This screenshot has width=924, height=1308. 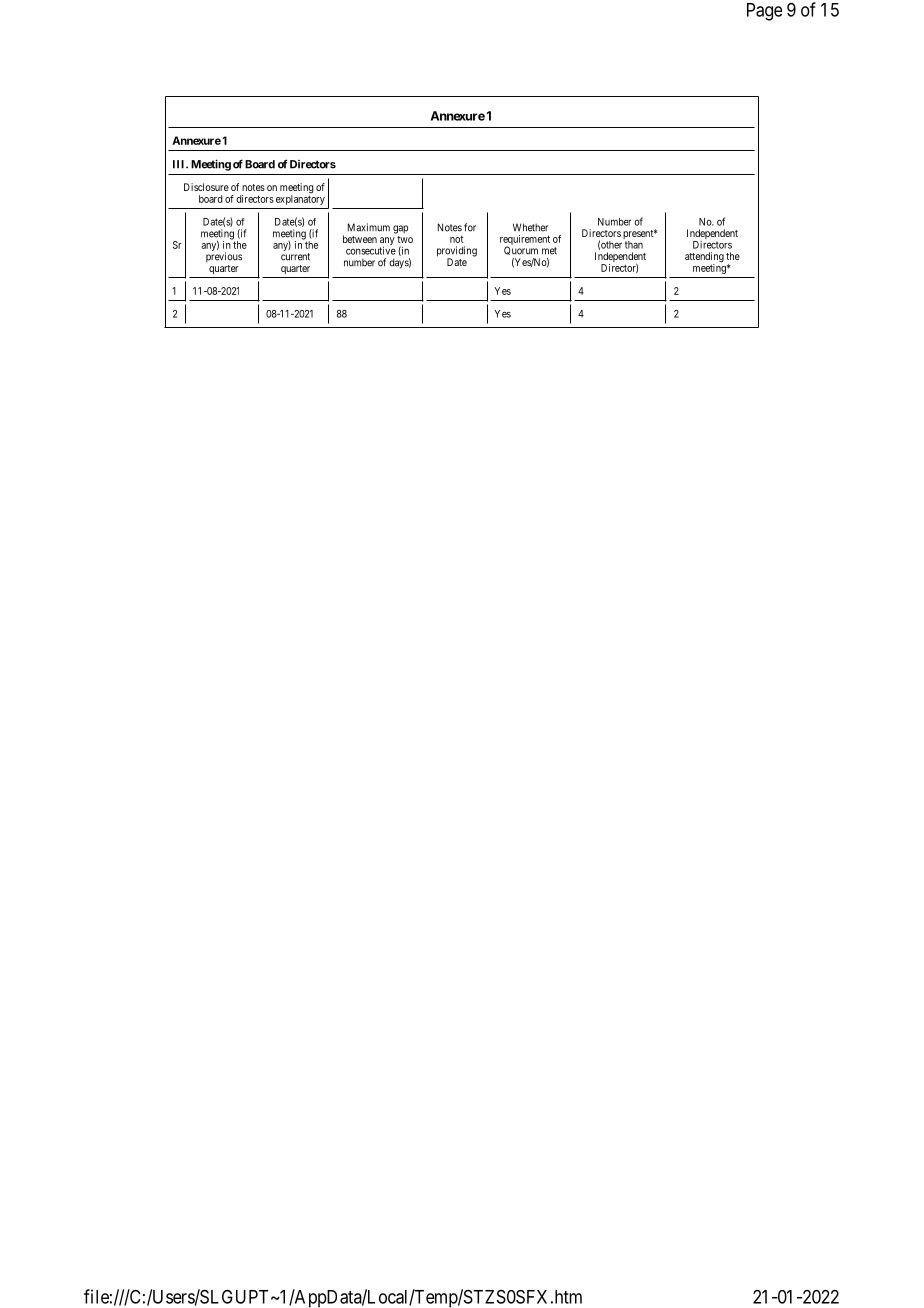 What do you see at coordinates (634, 245) in the screenshot?
I see `than` at bounding box center [634, 245].
